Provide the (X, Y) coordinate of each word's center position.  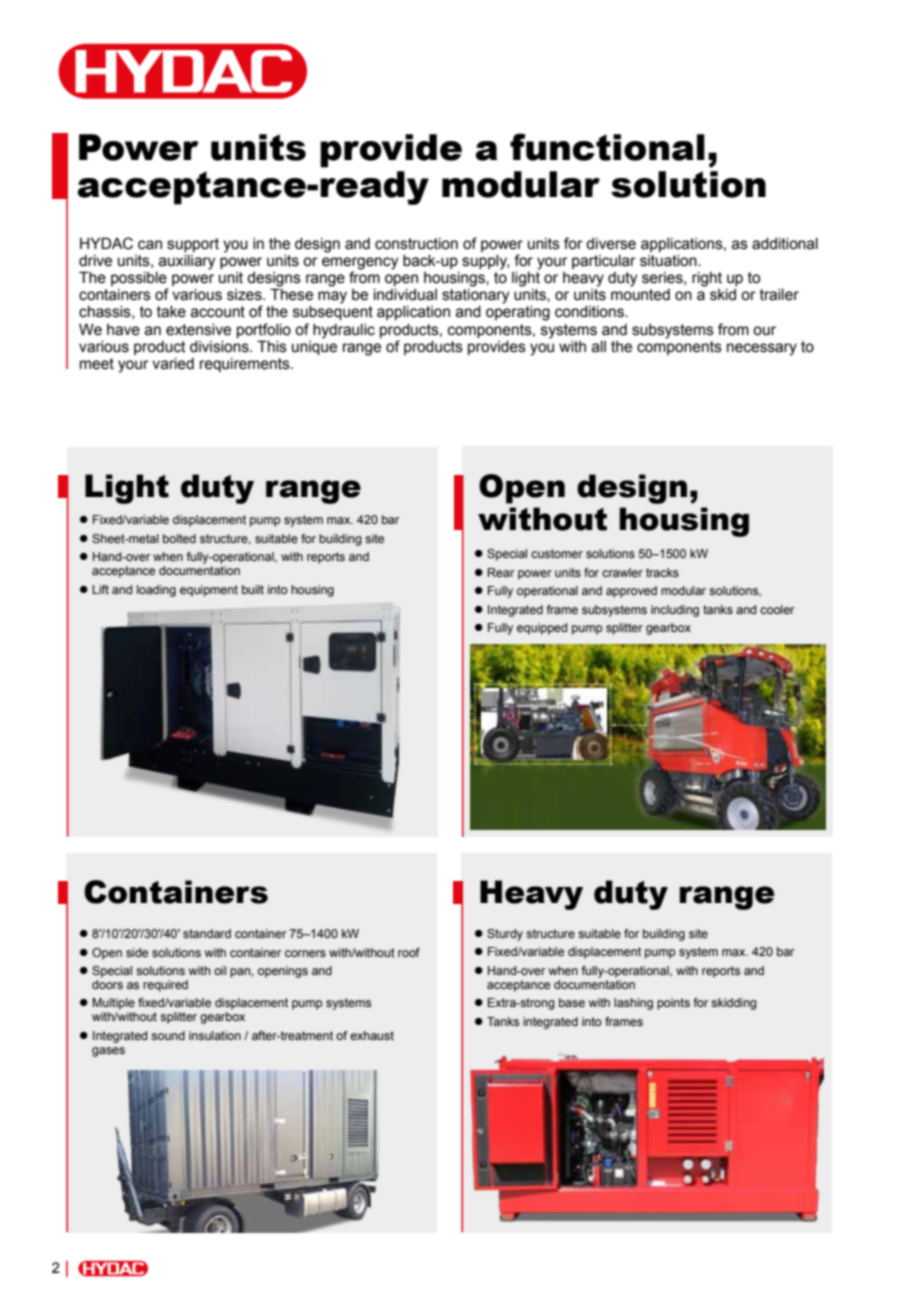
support (193, 245)
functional (607, 147)
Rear (501, 572)
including (675, 611)
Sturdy (505, 935)
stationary (475, 296)
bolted (179, 538)
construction (416, 244)
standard (207, 933)
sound (168, 1035)
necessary (762, 349)
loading (156, 591)
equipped (542, 629)
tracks (662, 572)
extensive (198, 330)
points (673, 1004)
